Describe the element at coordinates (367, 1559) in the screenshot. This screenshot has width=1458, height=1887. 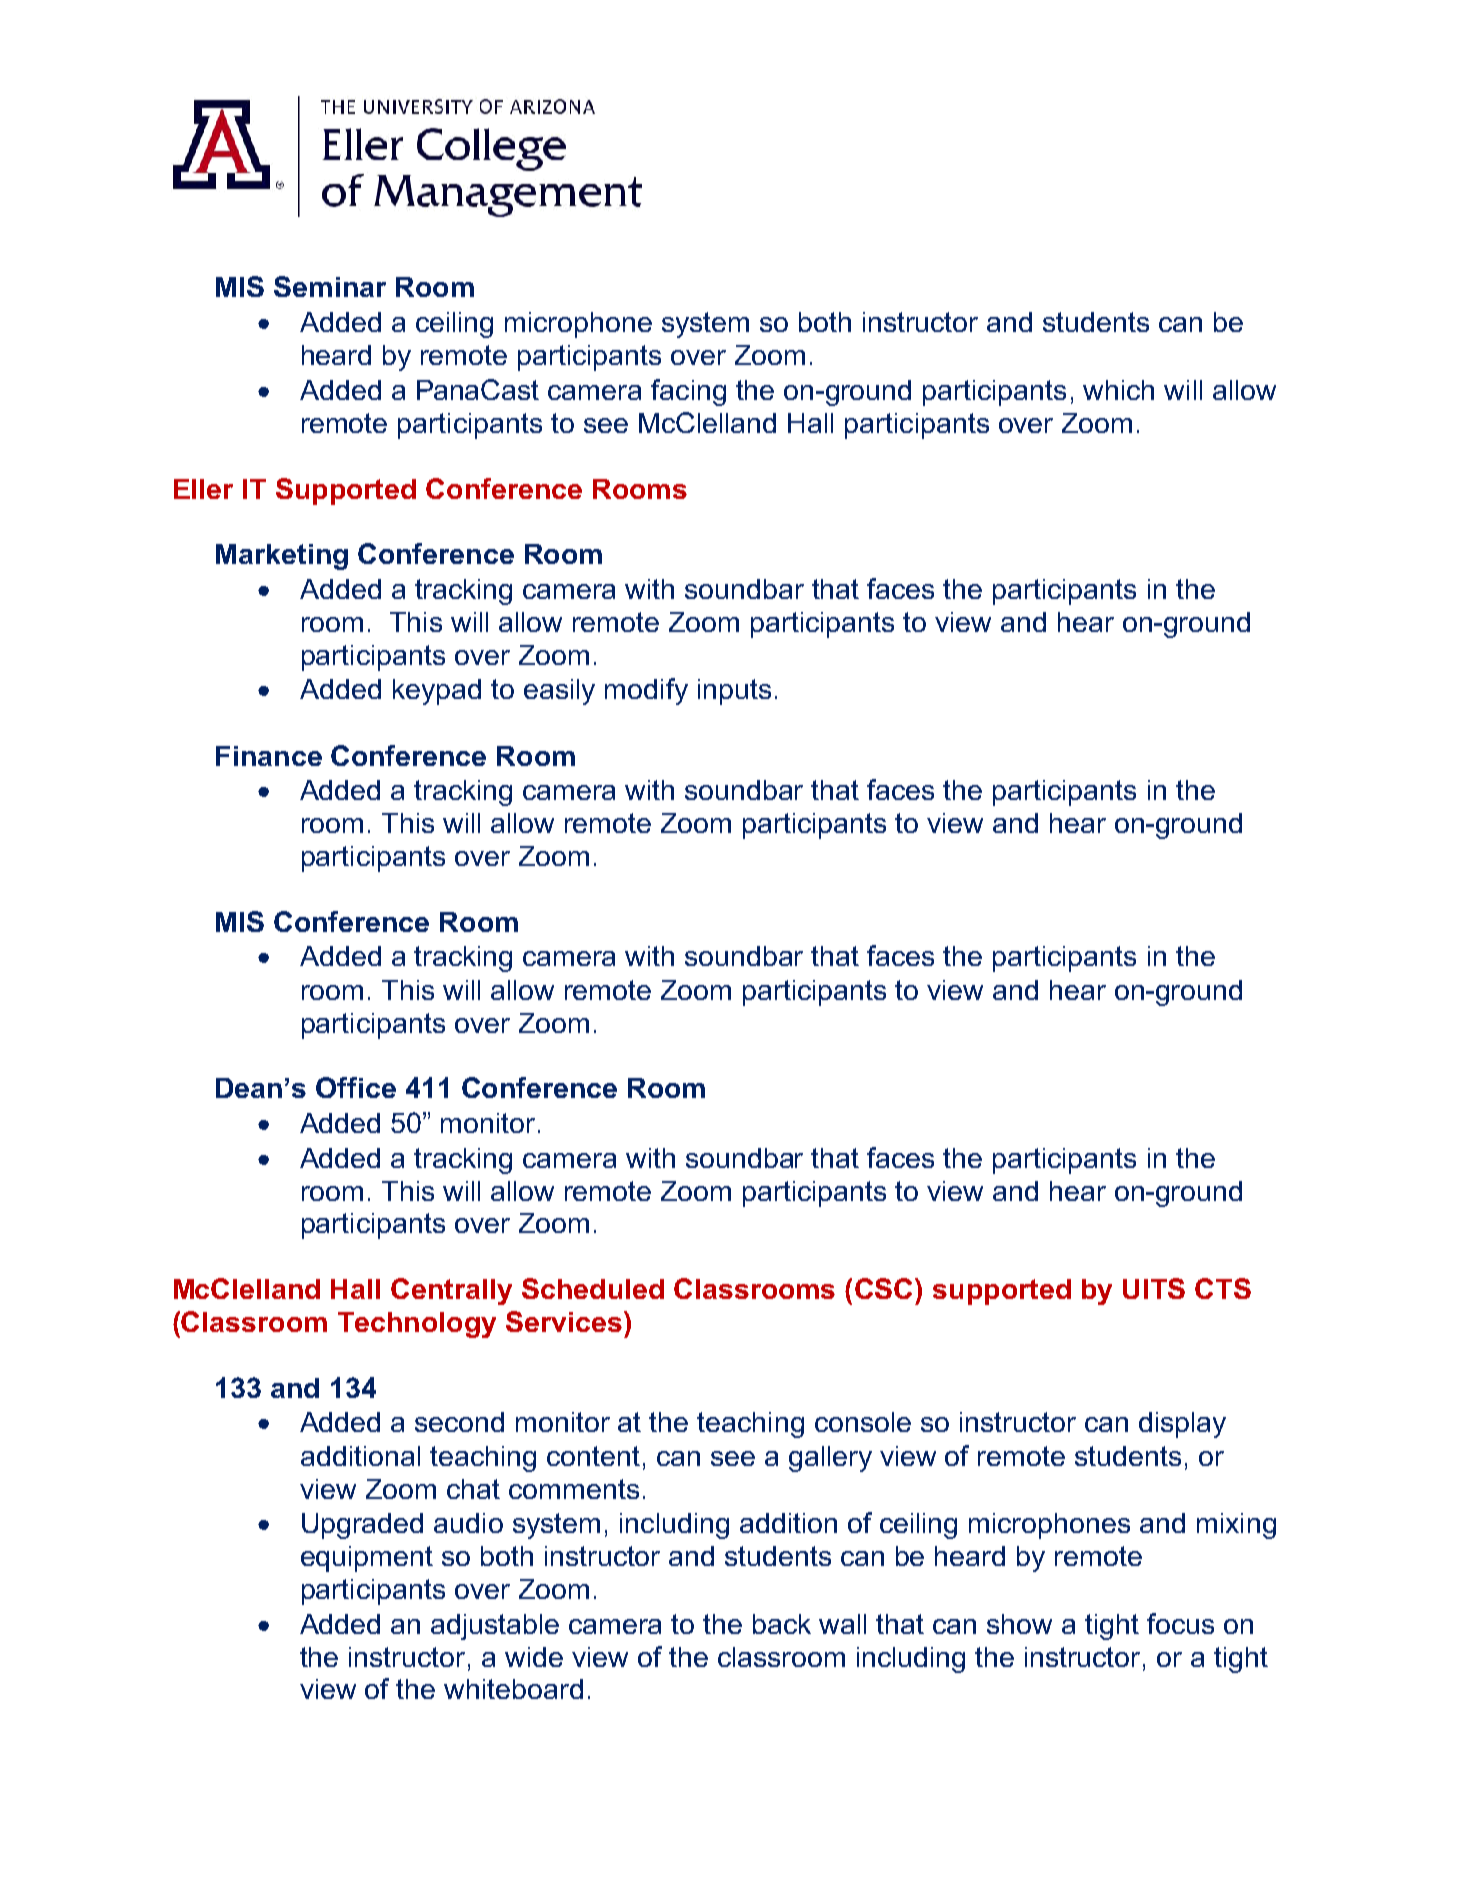
I see `equipment` at that location.
